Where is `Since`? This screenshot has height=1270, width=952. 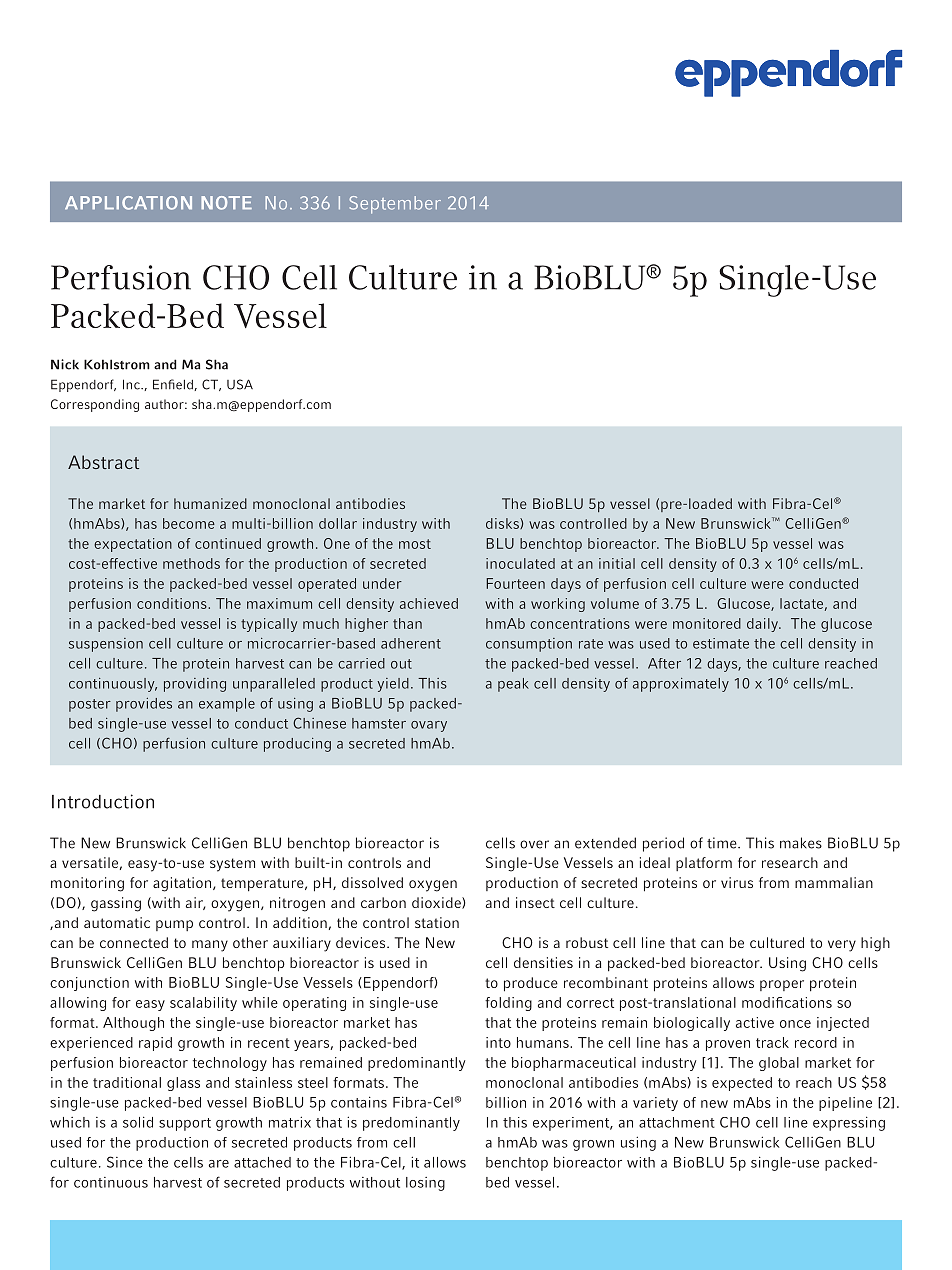
Since is located at coordinates (125, 1162).
